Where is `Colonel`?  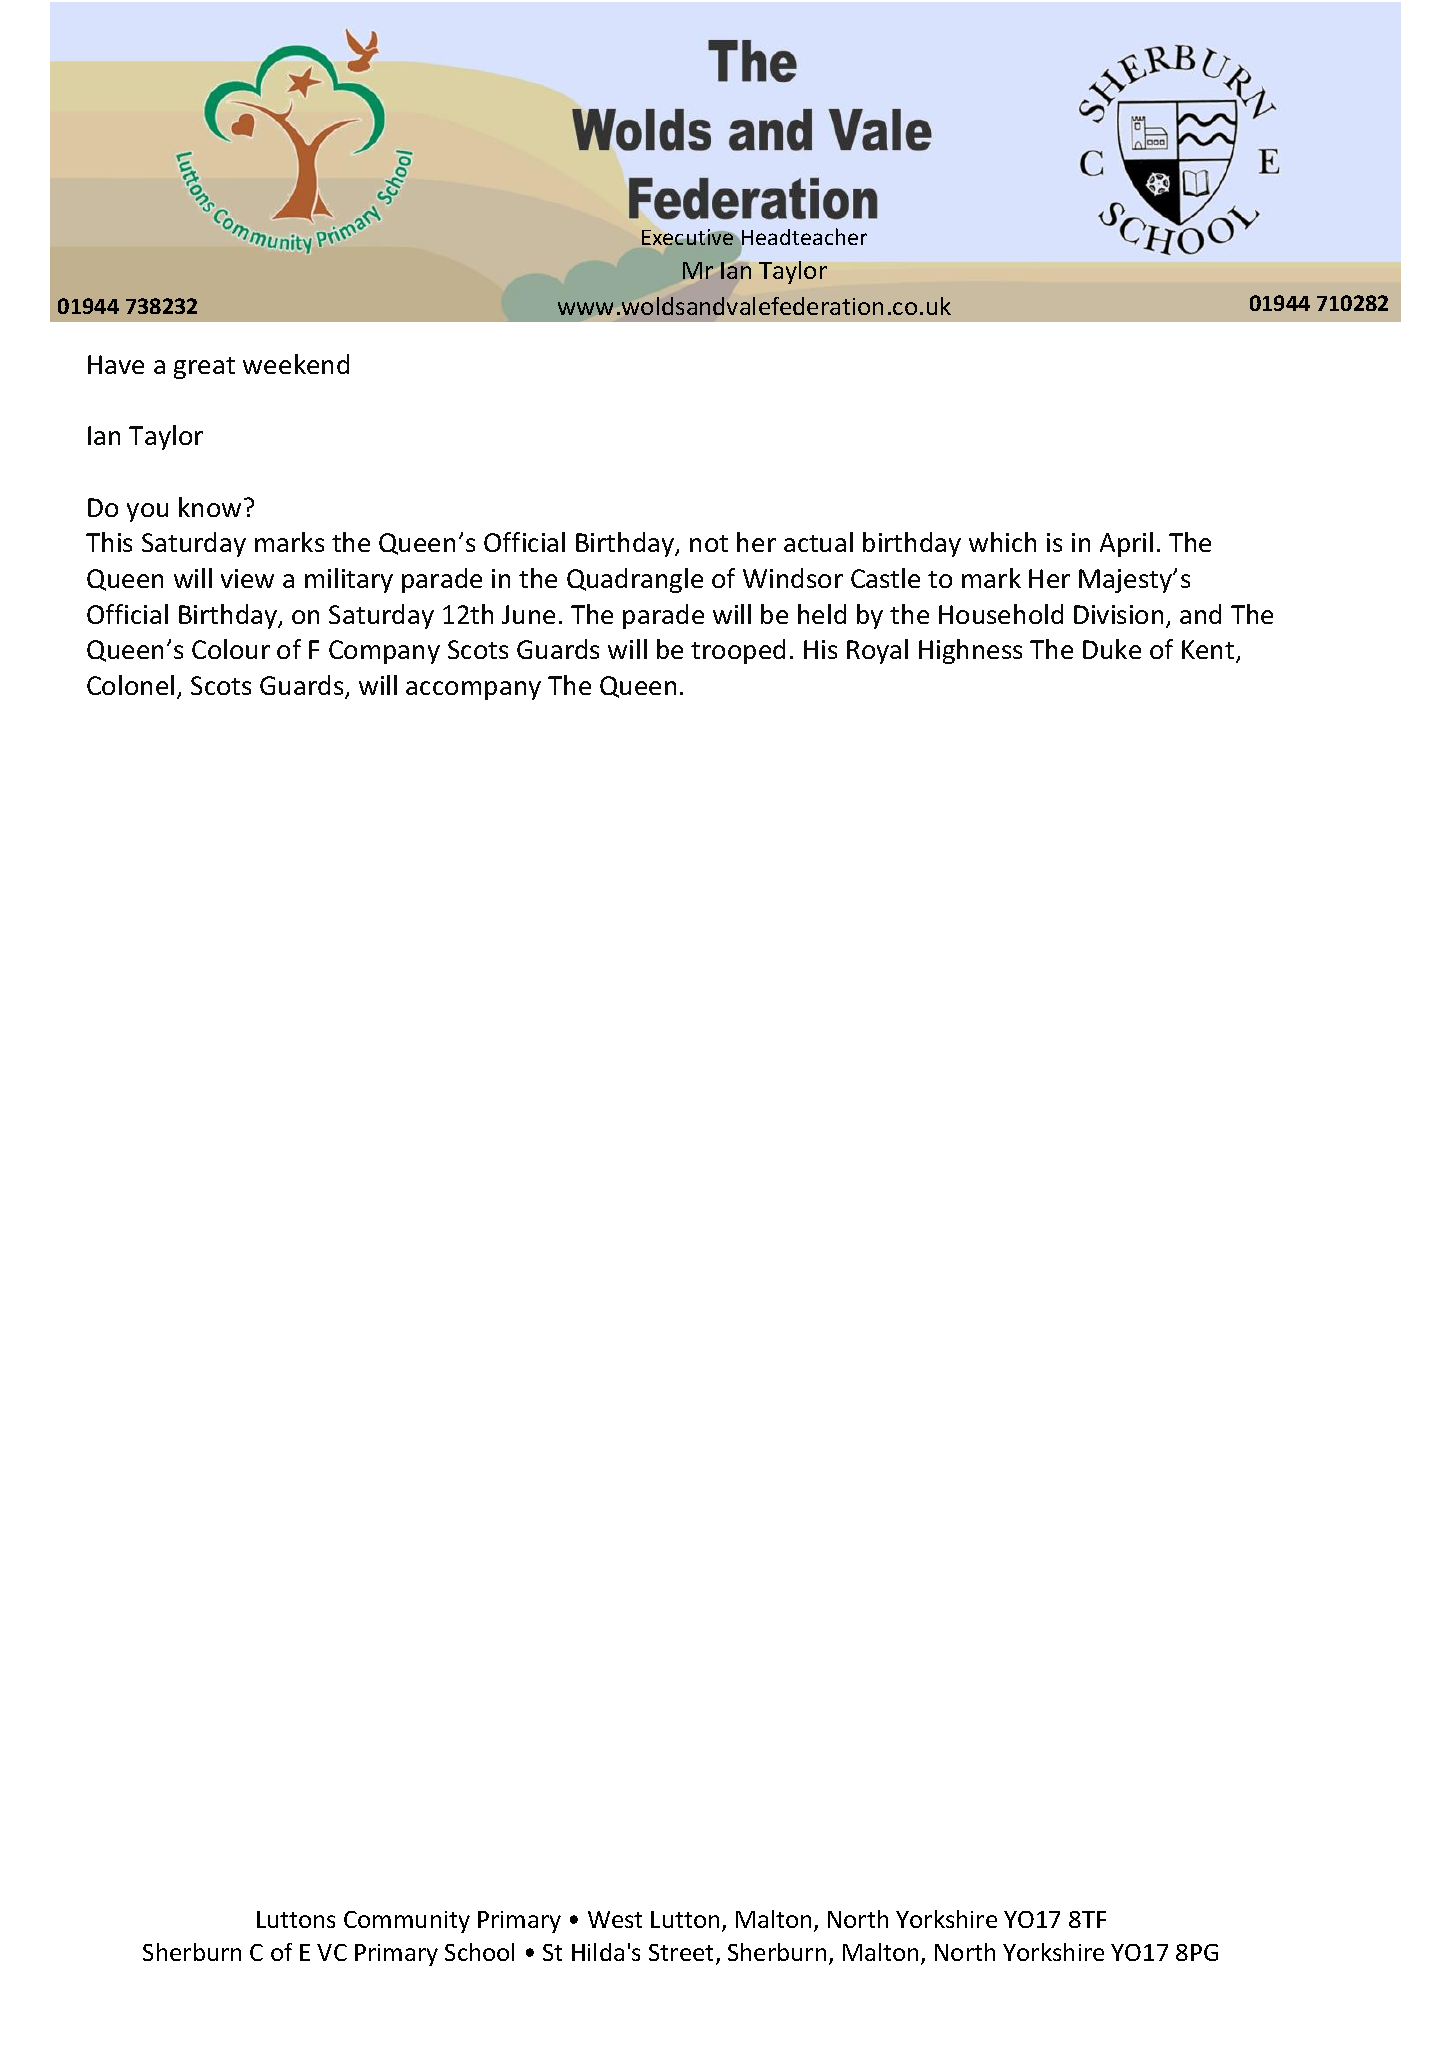
Colonel is located at coordinates (130, 685).
